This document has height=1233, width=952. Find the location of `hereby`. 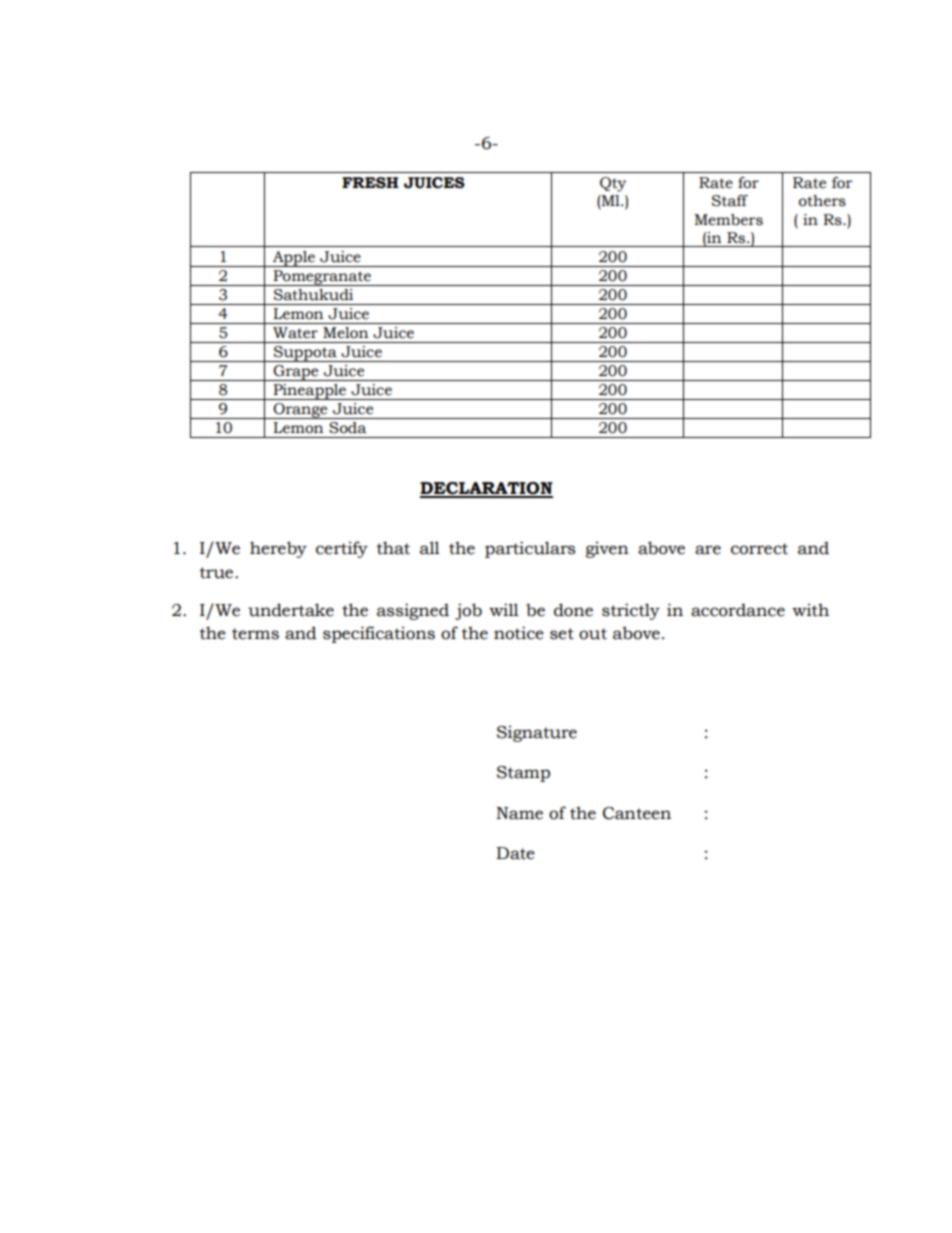

hereby is located at coordinates (278, 549).
